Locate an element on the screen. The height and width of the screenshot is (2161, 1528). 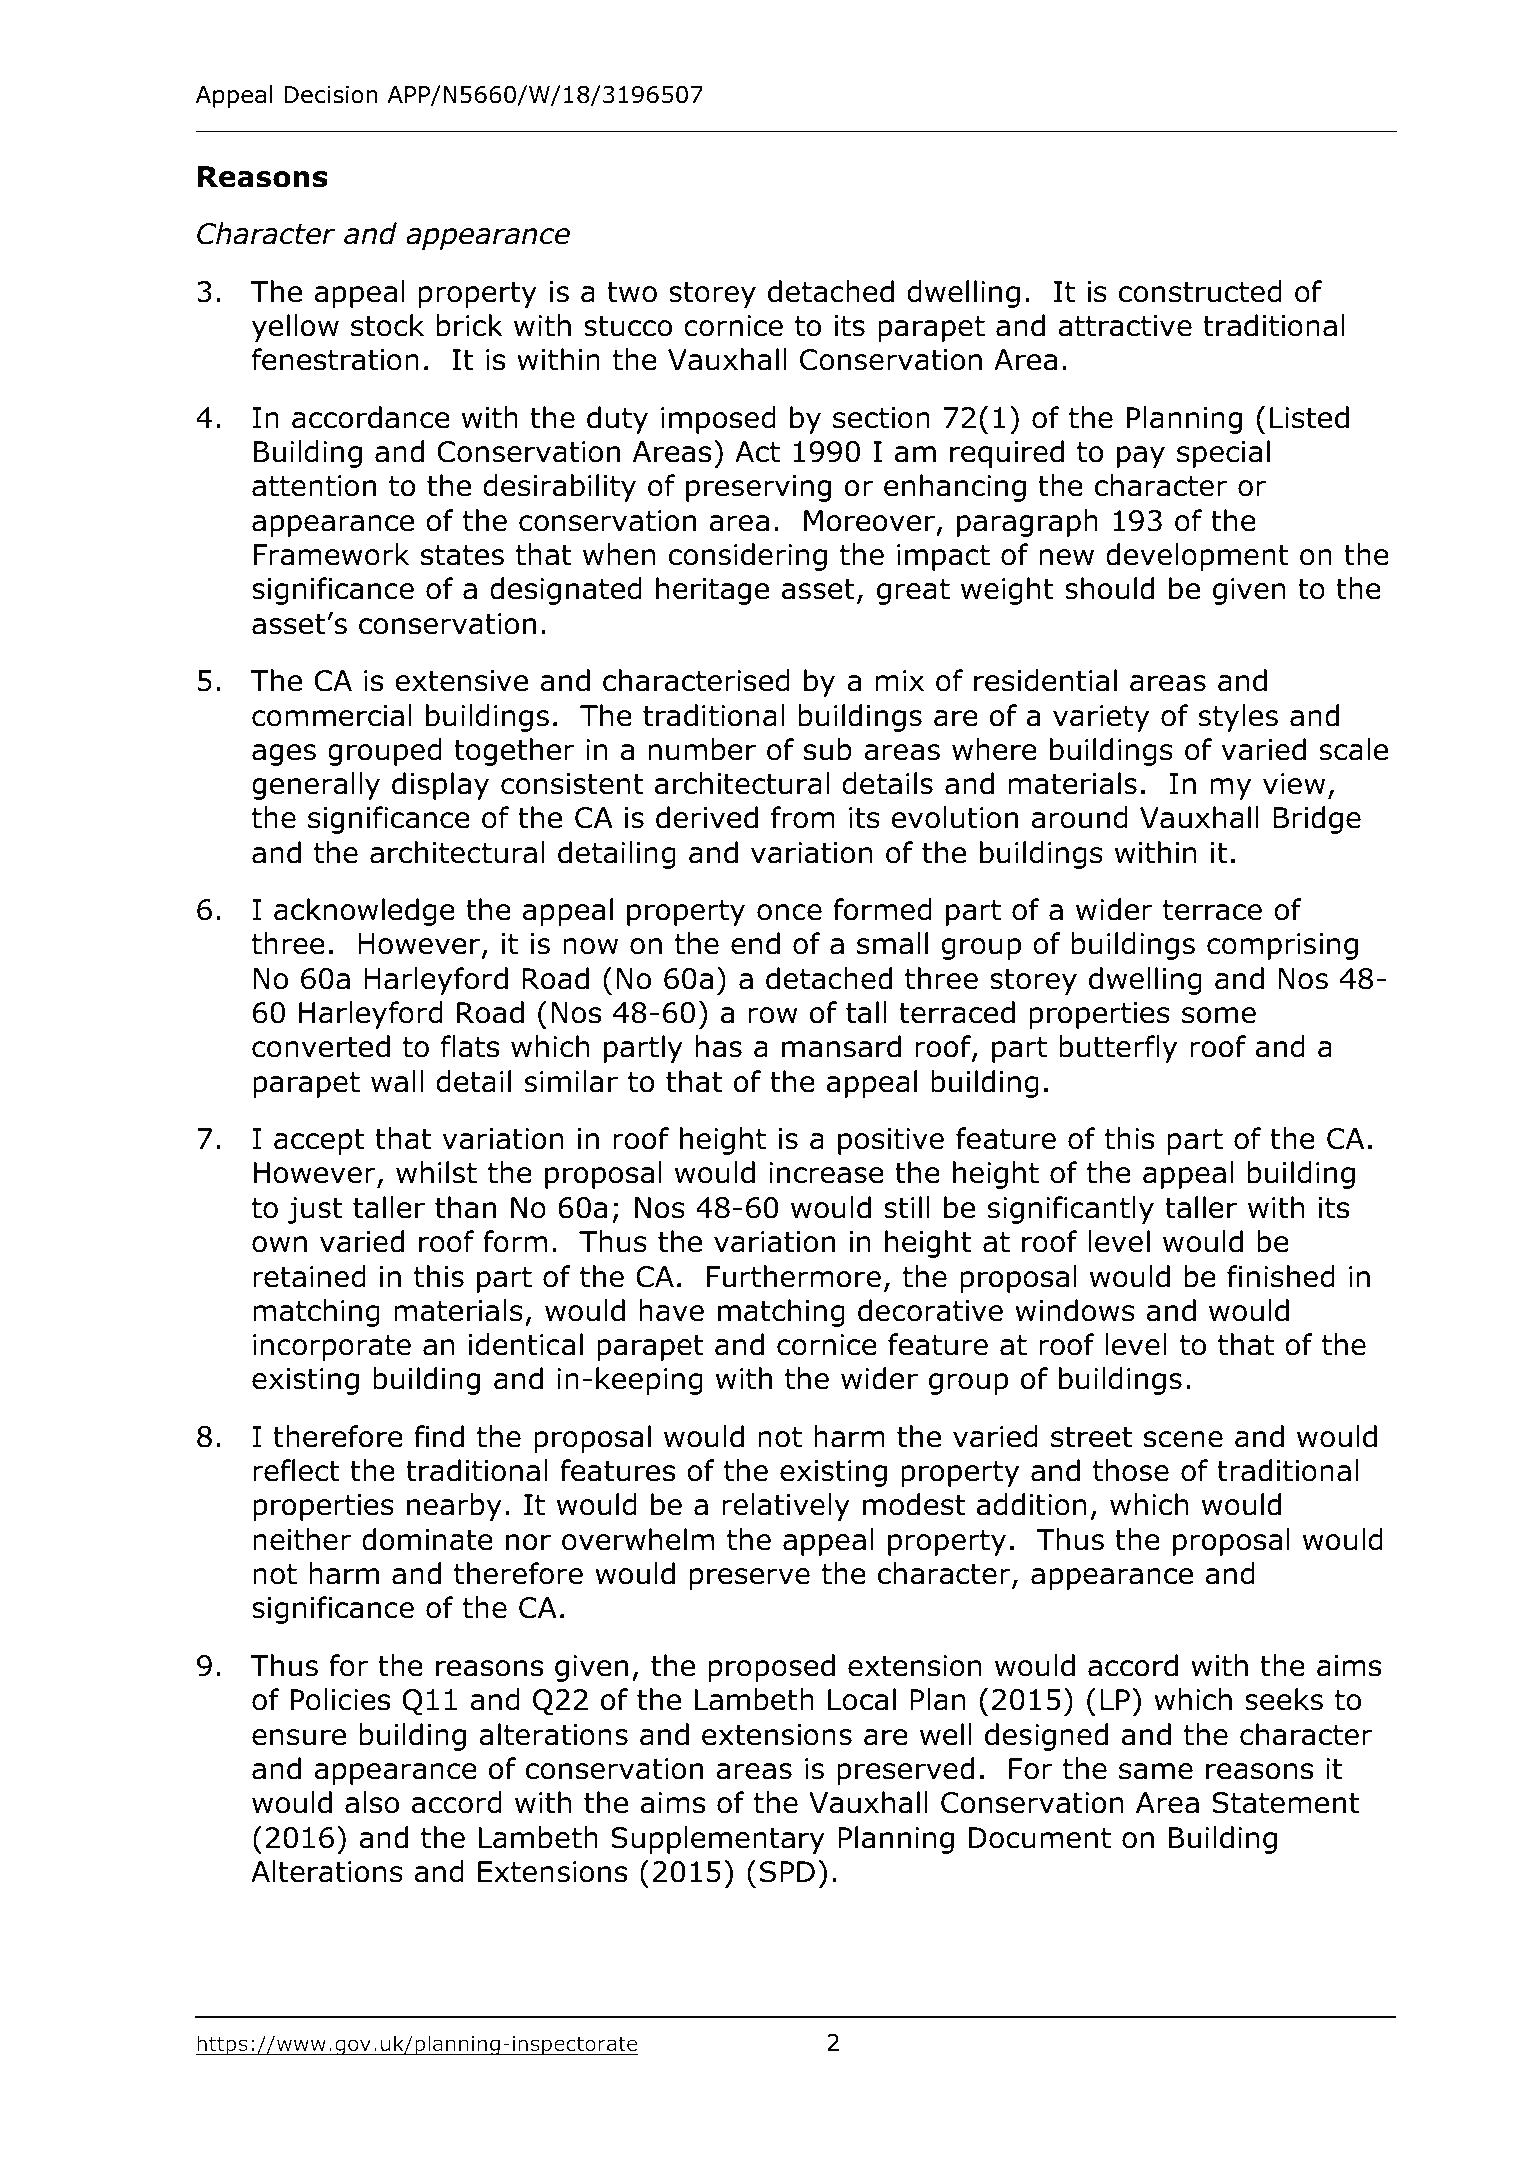
two is located at coordinates (632, 292).
